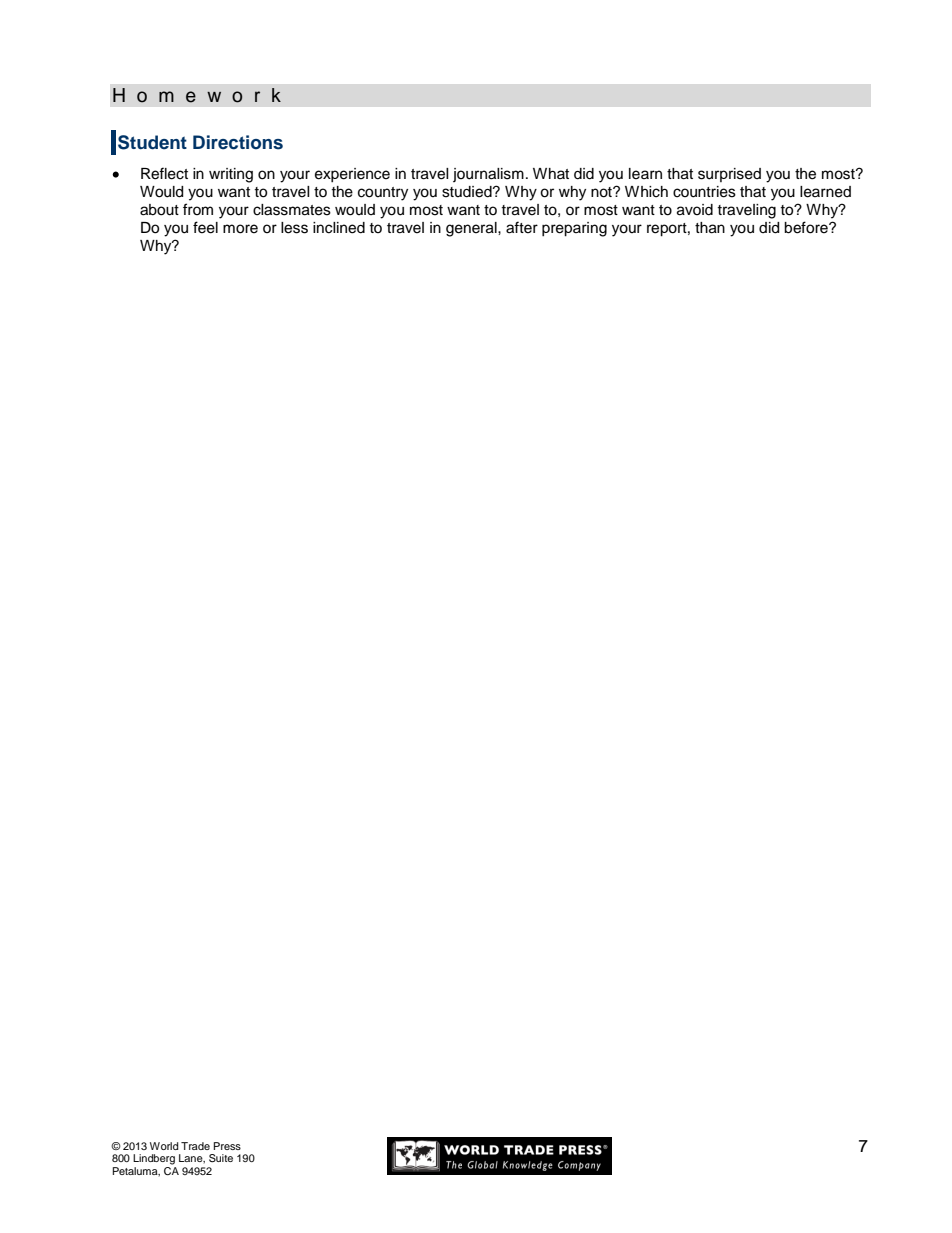 The height and width of the image is (1233, 952). Describe the element at coordinates (522, 227) in the image. I see `after` at that location.
